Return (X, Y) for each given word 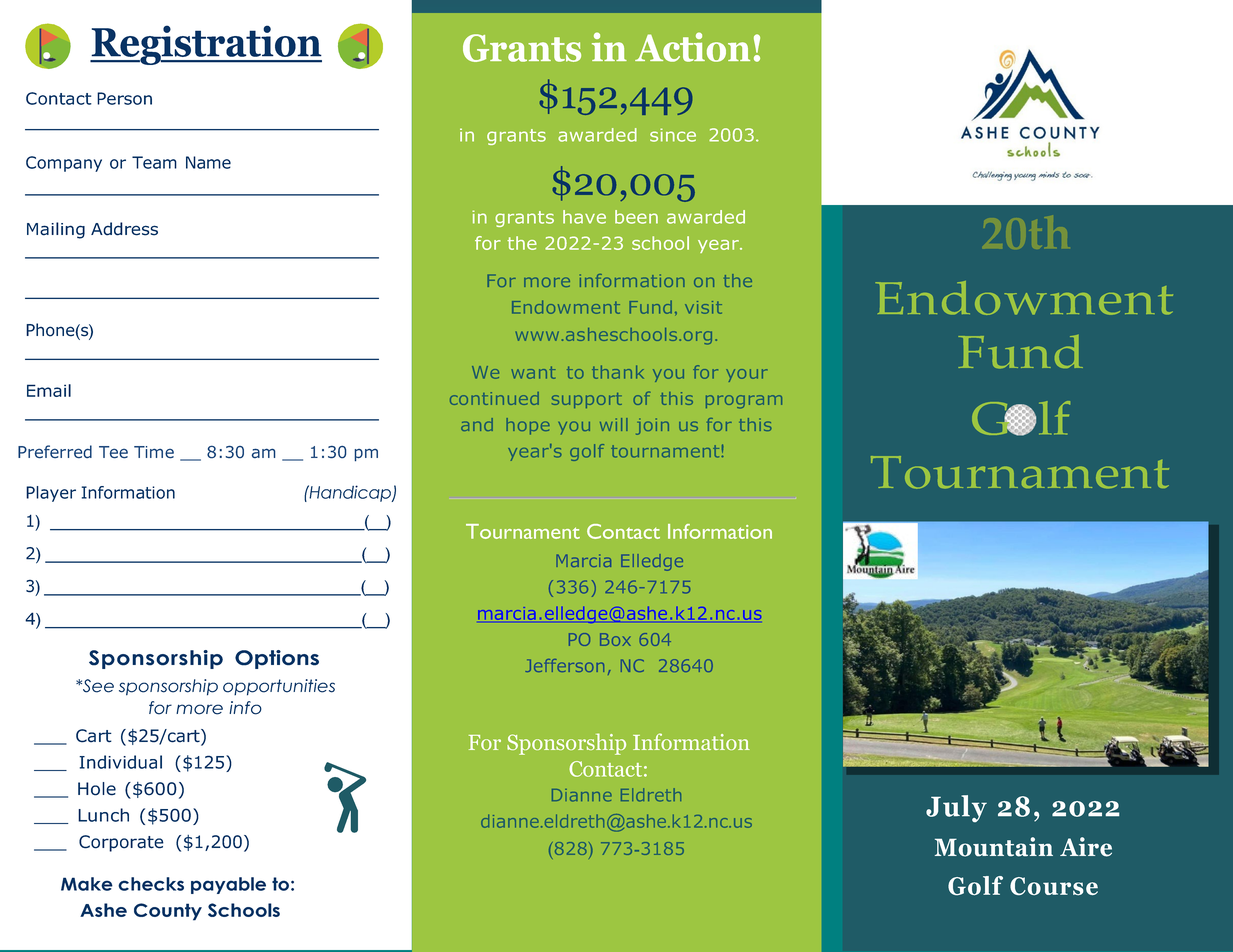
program (744, 402)
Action (692, 47)
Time (154, 452)
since (673, 135)
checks (151, 884)
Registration (206, 45)
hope (528, 426)
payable (228, 885)
